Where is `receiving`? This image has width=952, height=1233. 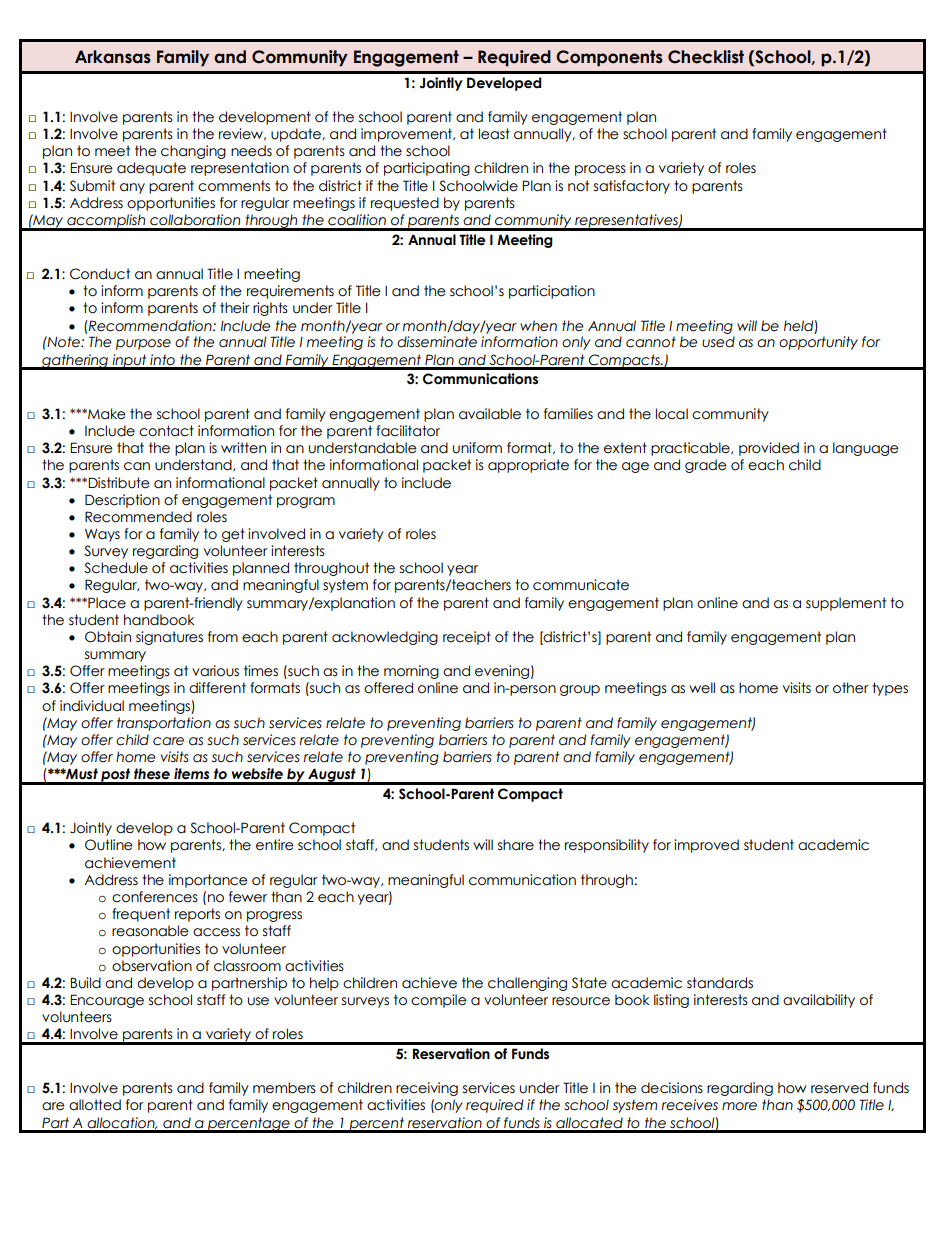
receiving is located at coordinates (427, 1089).
